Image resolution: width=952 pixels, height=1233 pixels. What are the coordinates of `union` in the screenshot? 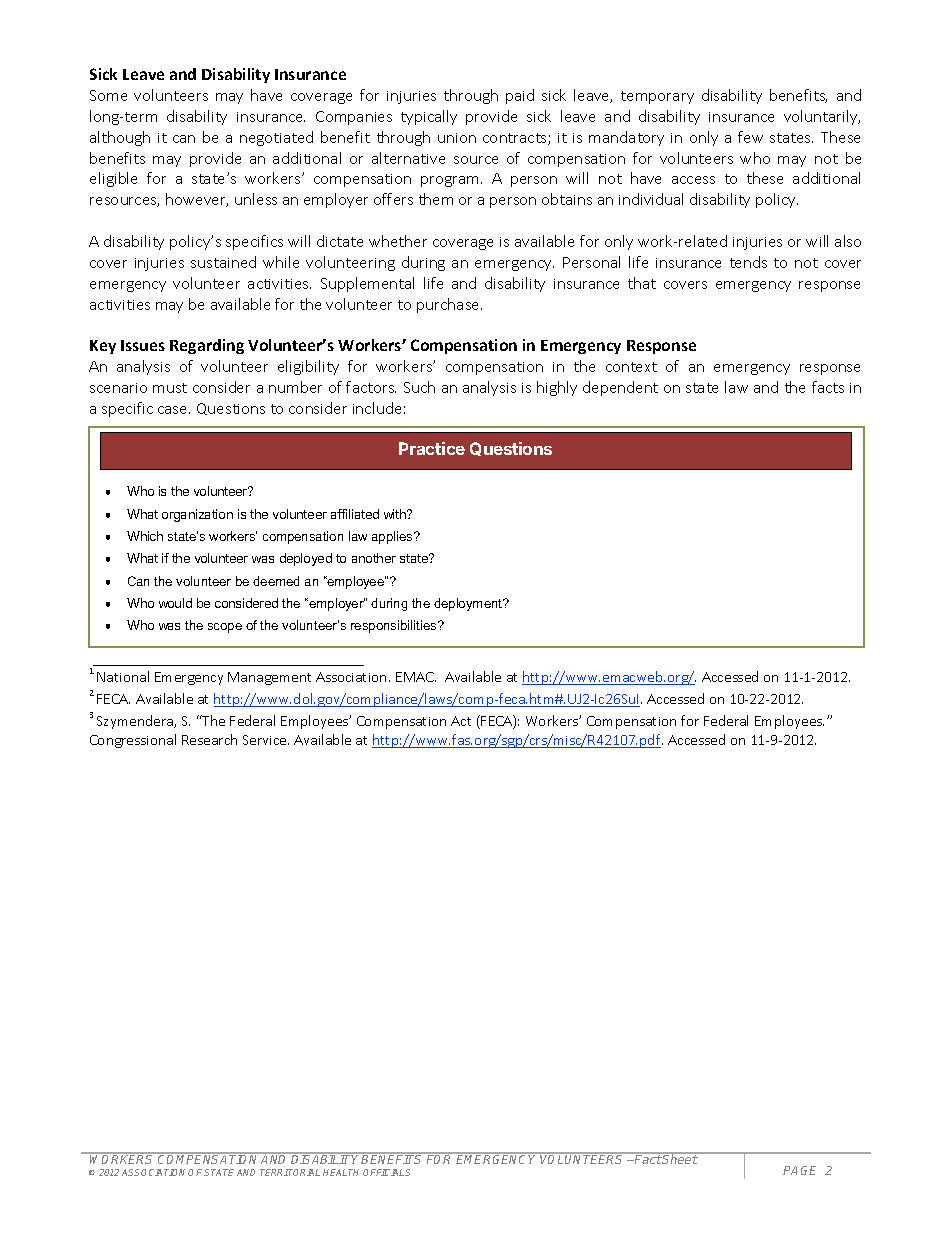 It's located at (457, 138).
